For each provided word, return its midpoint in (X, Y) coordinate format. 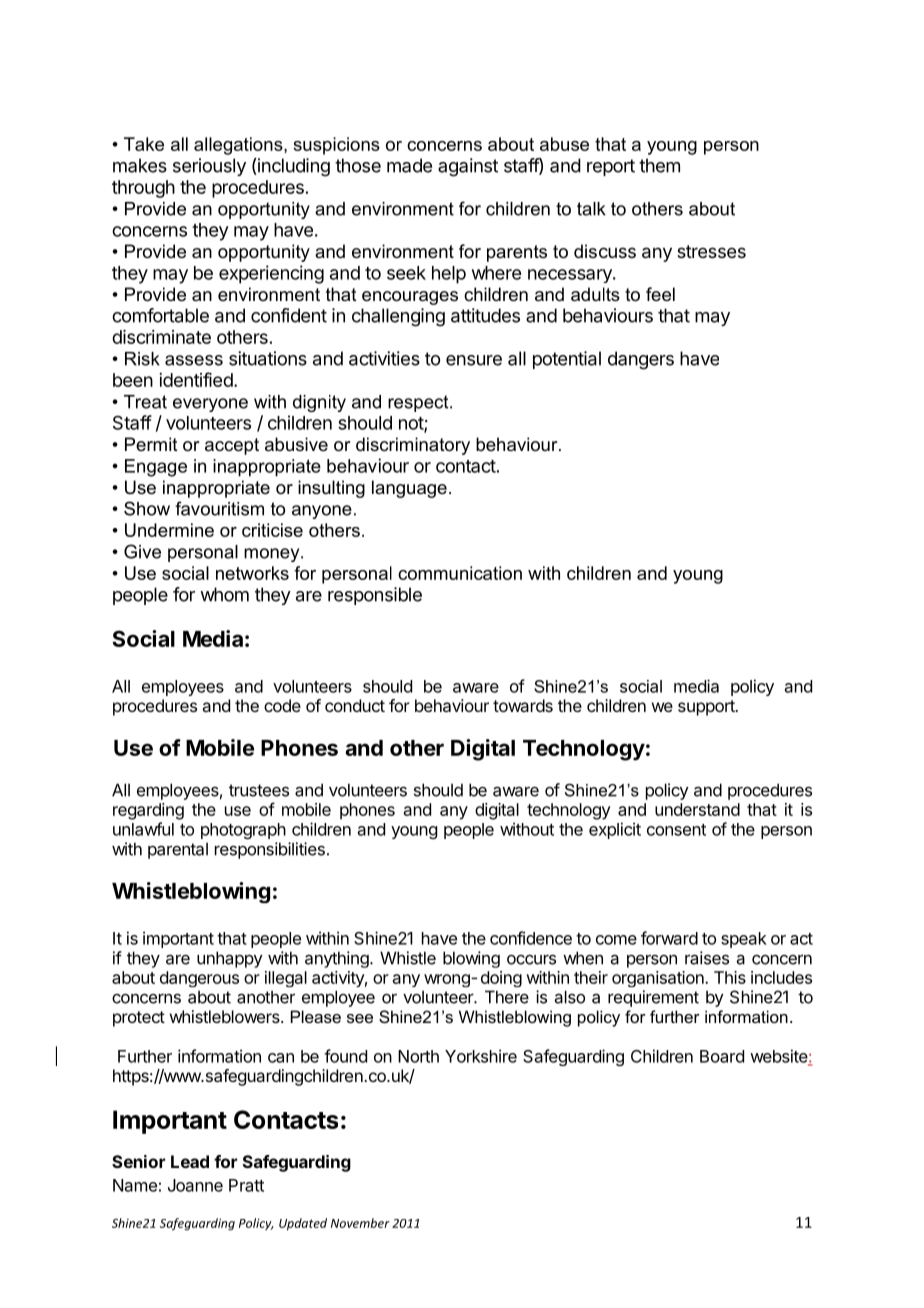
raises (707, 958)
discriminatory (413, 446)
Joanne (195, 1185)
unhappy (230, 959)
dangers (641, 360)
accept (232, 446)
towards (523, 705)
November (360, 1223)
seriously (209, 167)
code (282, 705)
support (707, 708)
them (659, 165)
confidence (531, 938)
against (468, 167)
